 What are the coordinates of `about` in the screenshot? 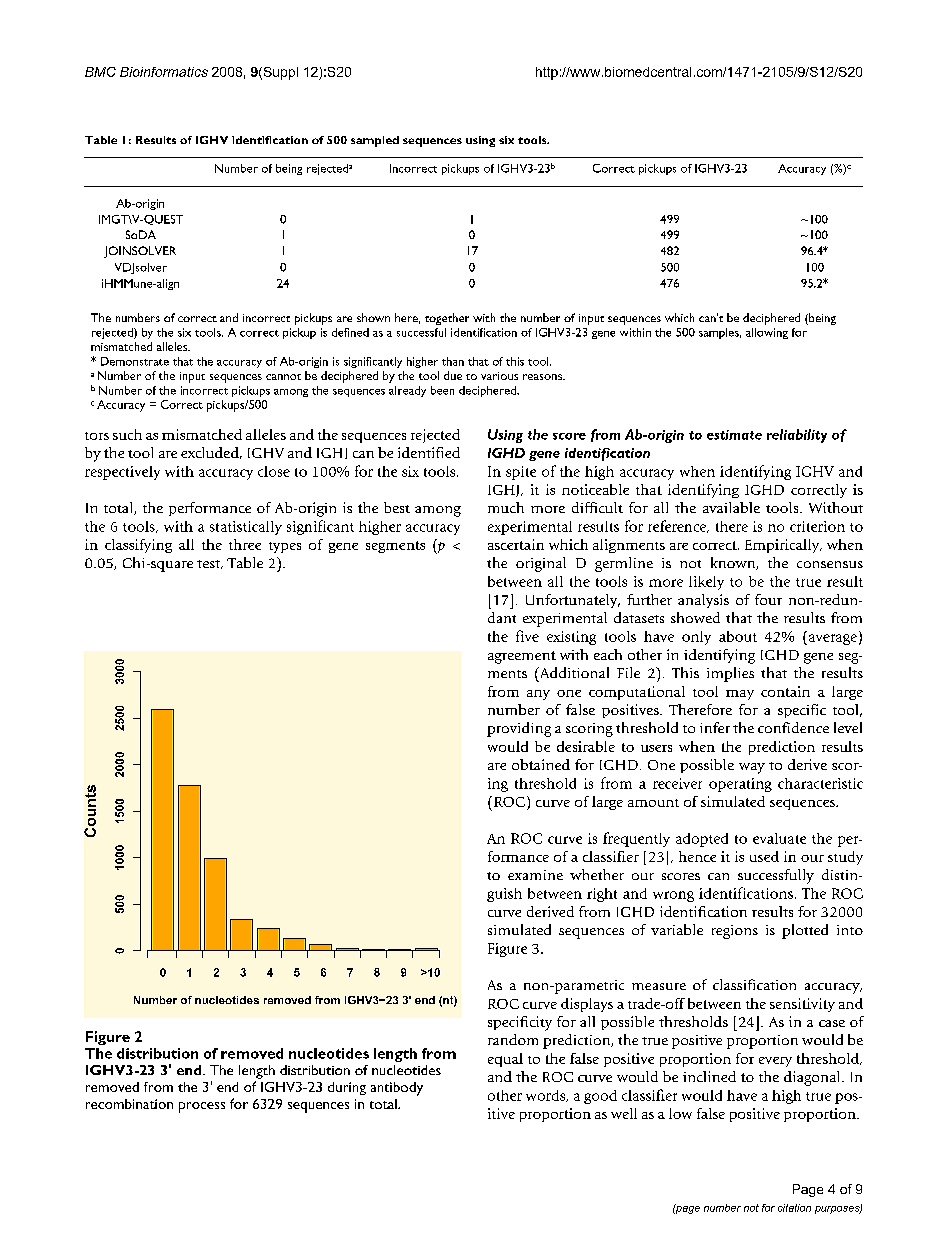 It's located at (738, 636).
